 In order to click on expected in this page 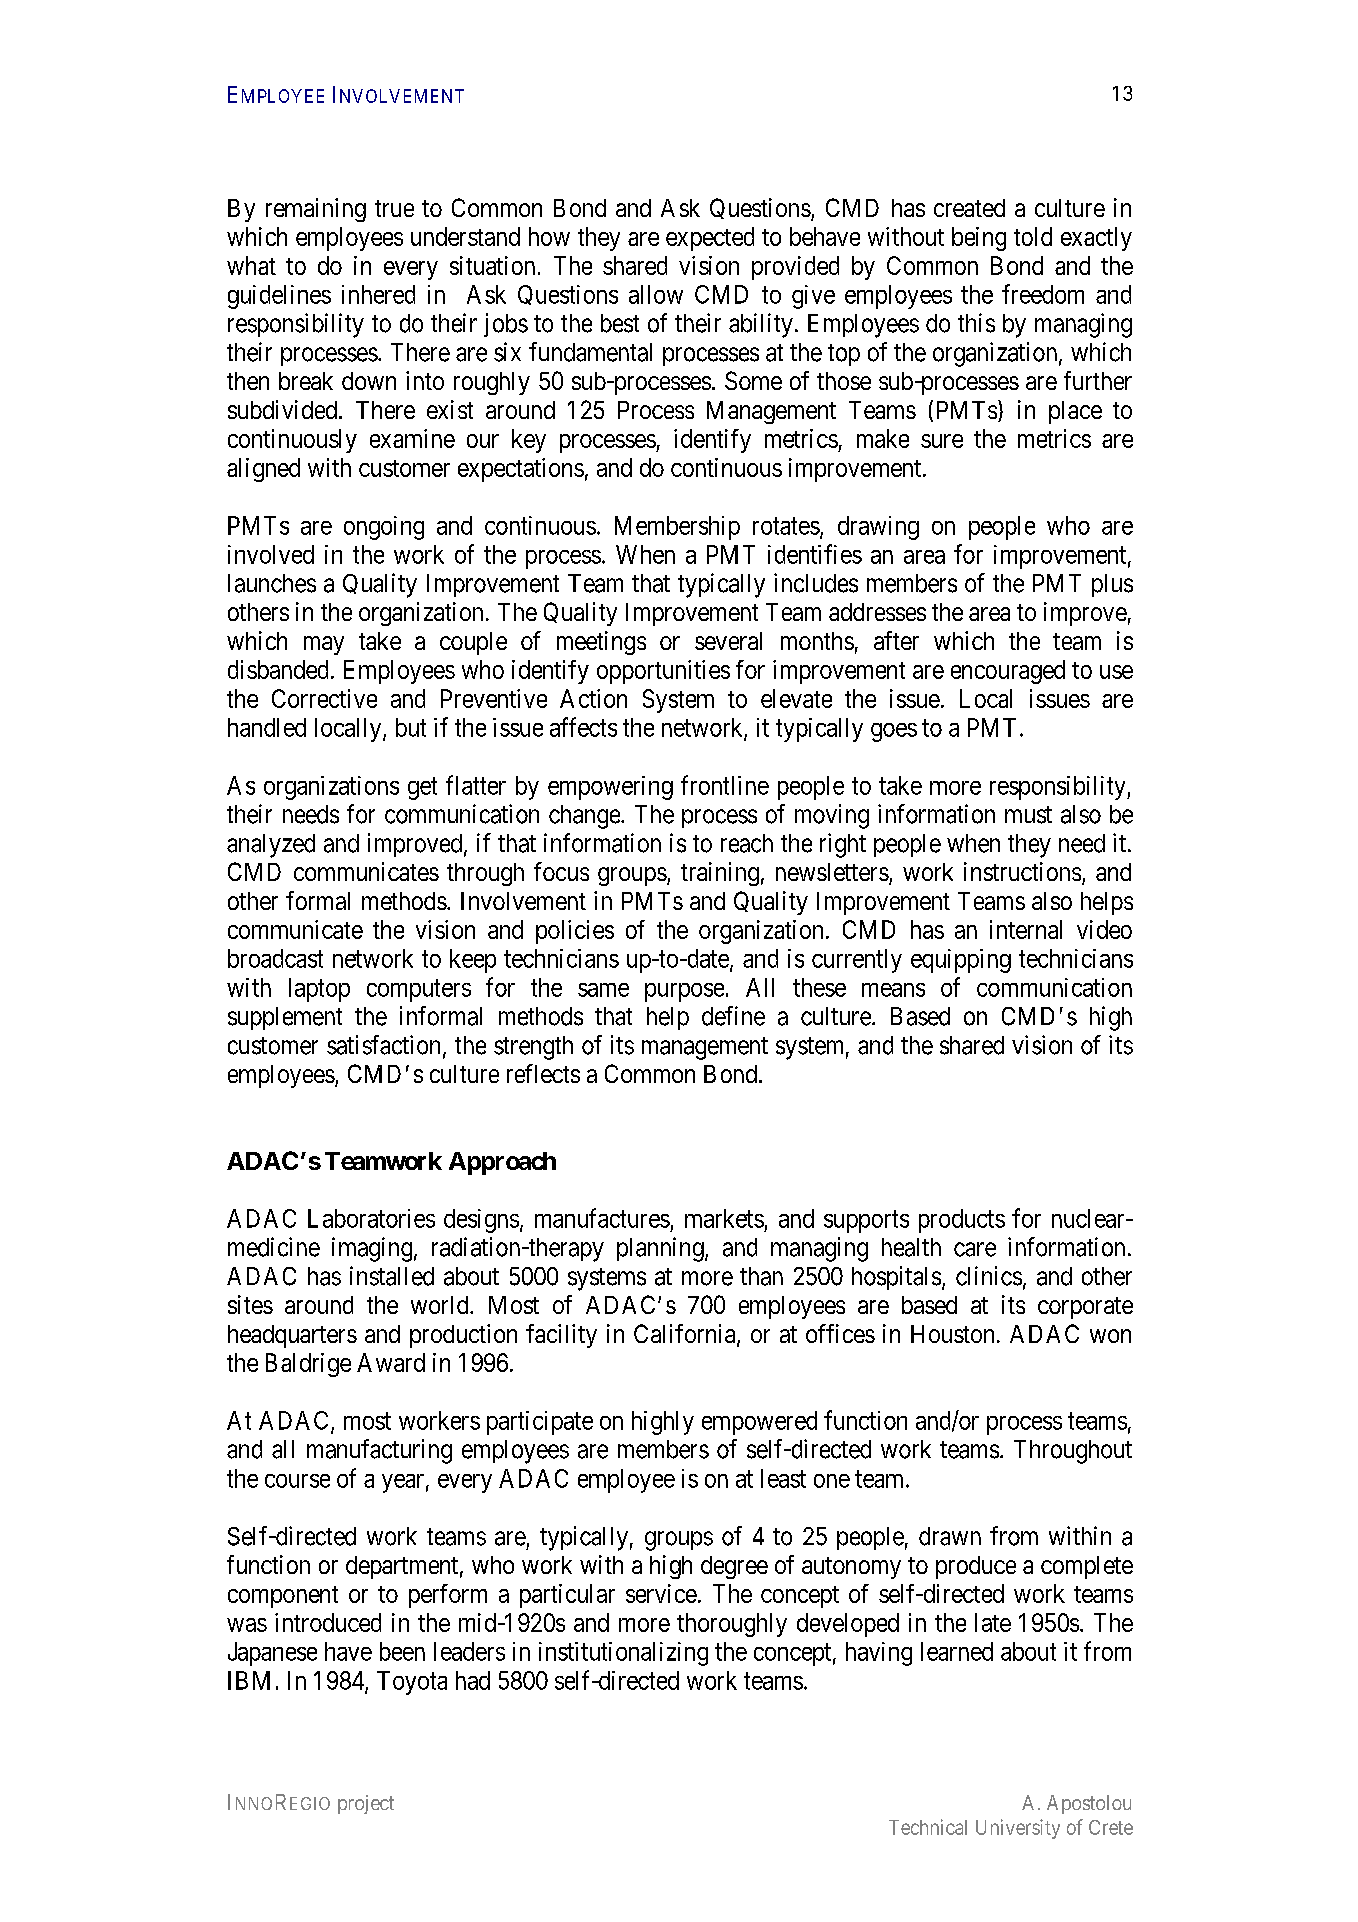, I will do `click(710, 239)`.
